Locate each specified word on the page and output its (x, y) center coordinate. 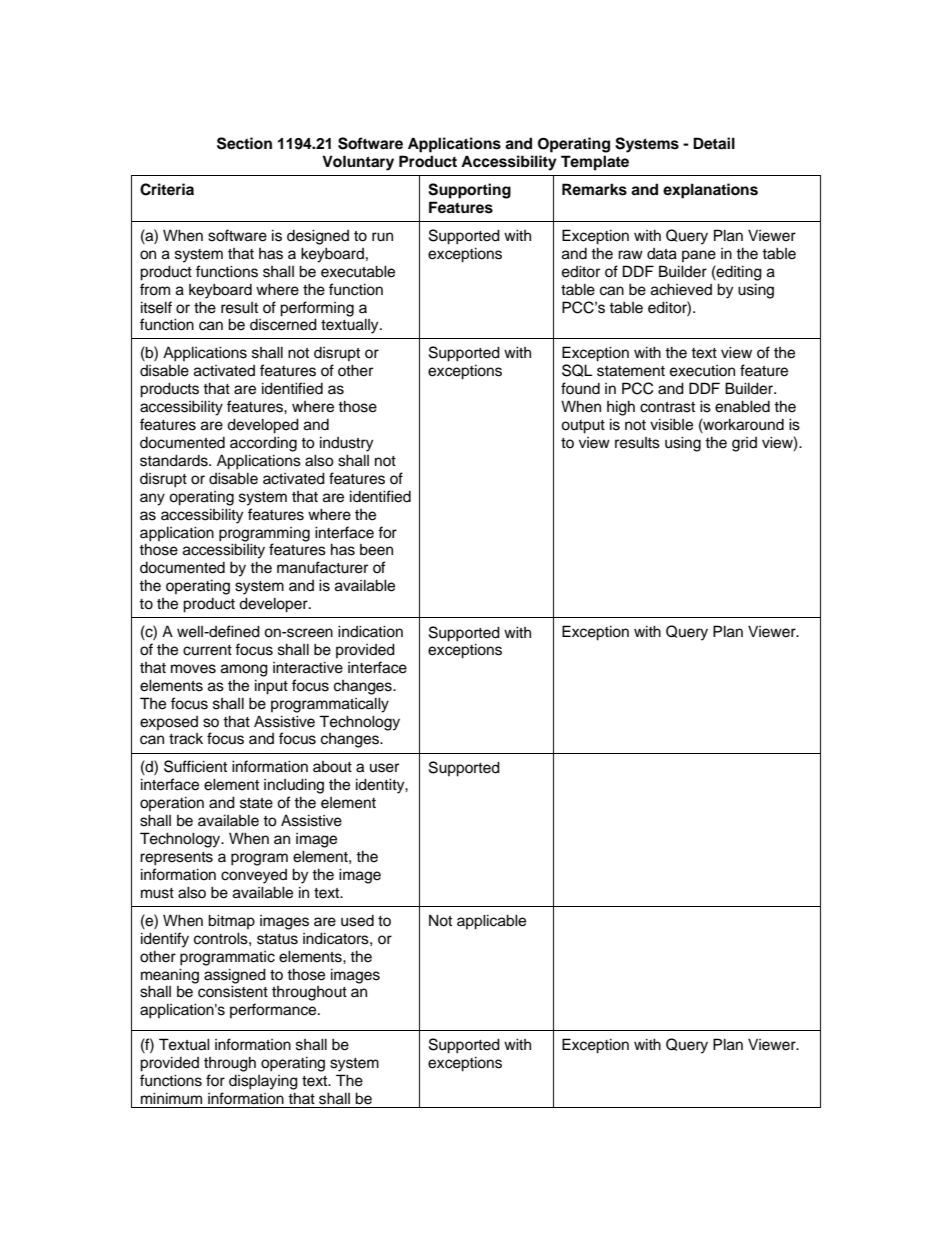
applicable (491, 922)
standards (175, 460)
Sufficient (195, 766)
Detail (714, 143)
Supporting (469, 191)
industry (346, 444)
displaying (263, 1082)
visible (671, 424)
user (384, 768)
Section (244, 143)
